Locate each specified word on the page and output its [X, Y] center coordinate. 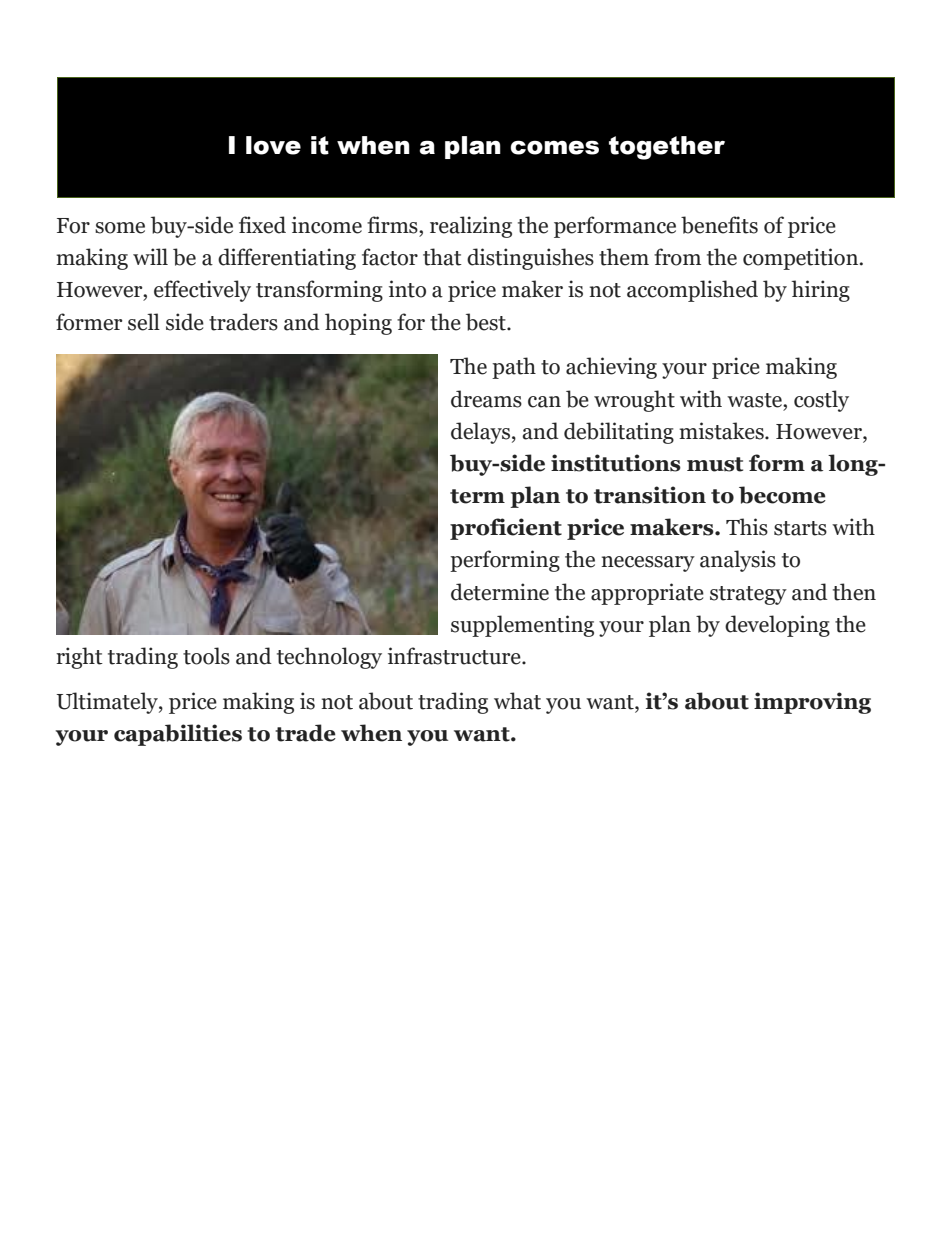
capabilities [178, 735]
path [514, 368]
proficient [506, 529]
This [747, 527]
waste [755, 400]
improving [812, 703]
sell [144, 322]
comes [554, 147]
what [517, 701]
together [667, 148]
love [273, 145]
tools [206, 656]
